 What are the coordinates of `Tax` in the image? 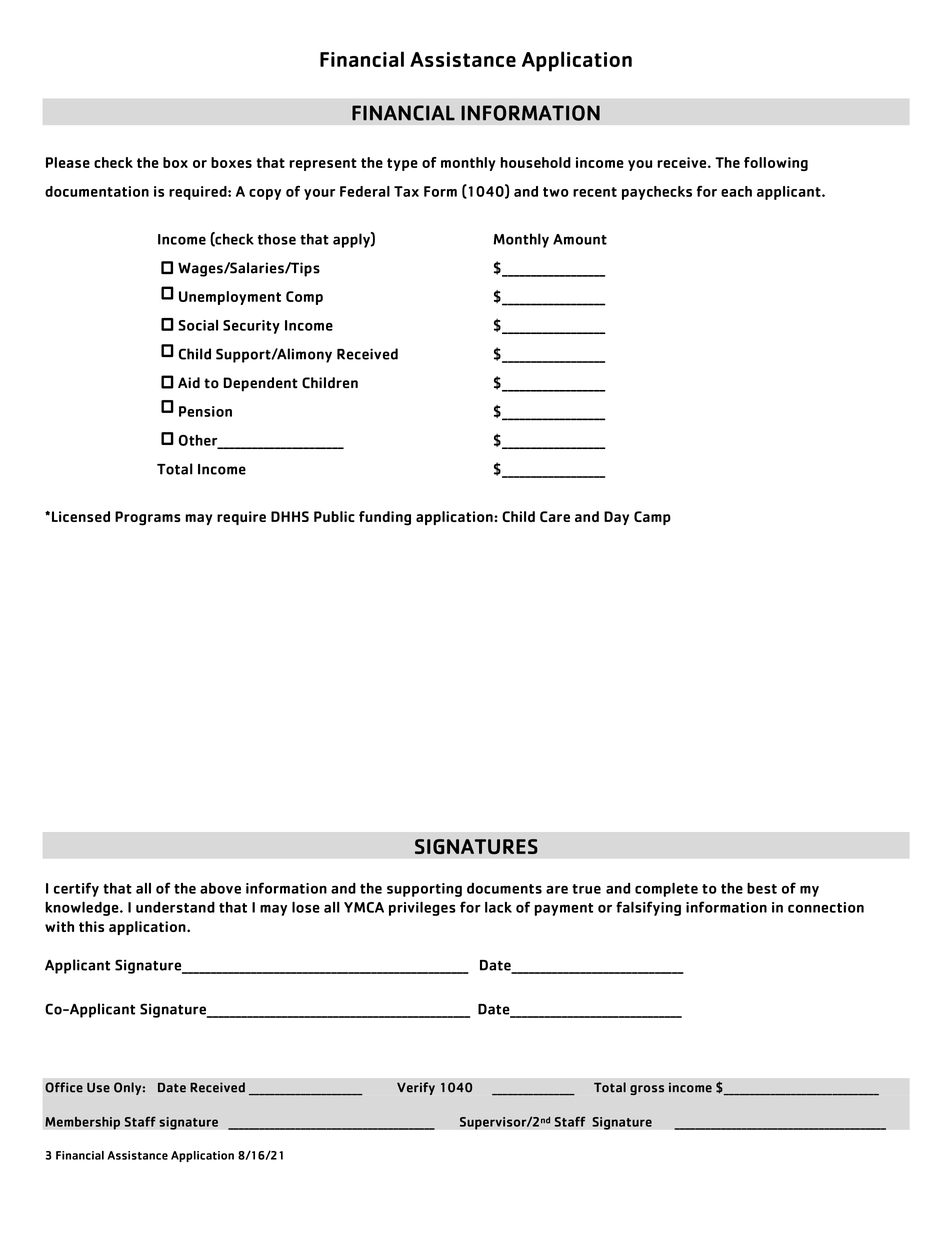 It's located at (406, 191).
